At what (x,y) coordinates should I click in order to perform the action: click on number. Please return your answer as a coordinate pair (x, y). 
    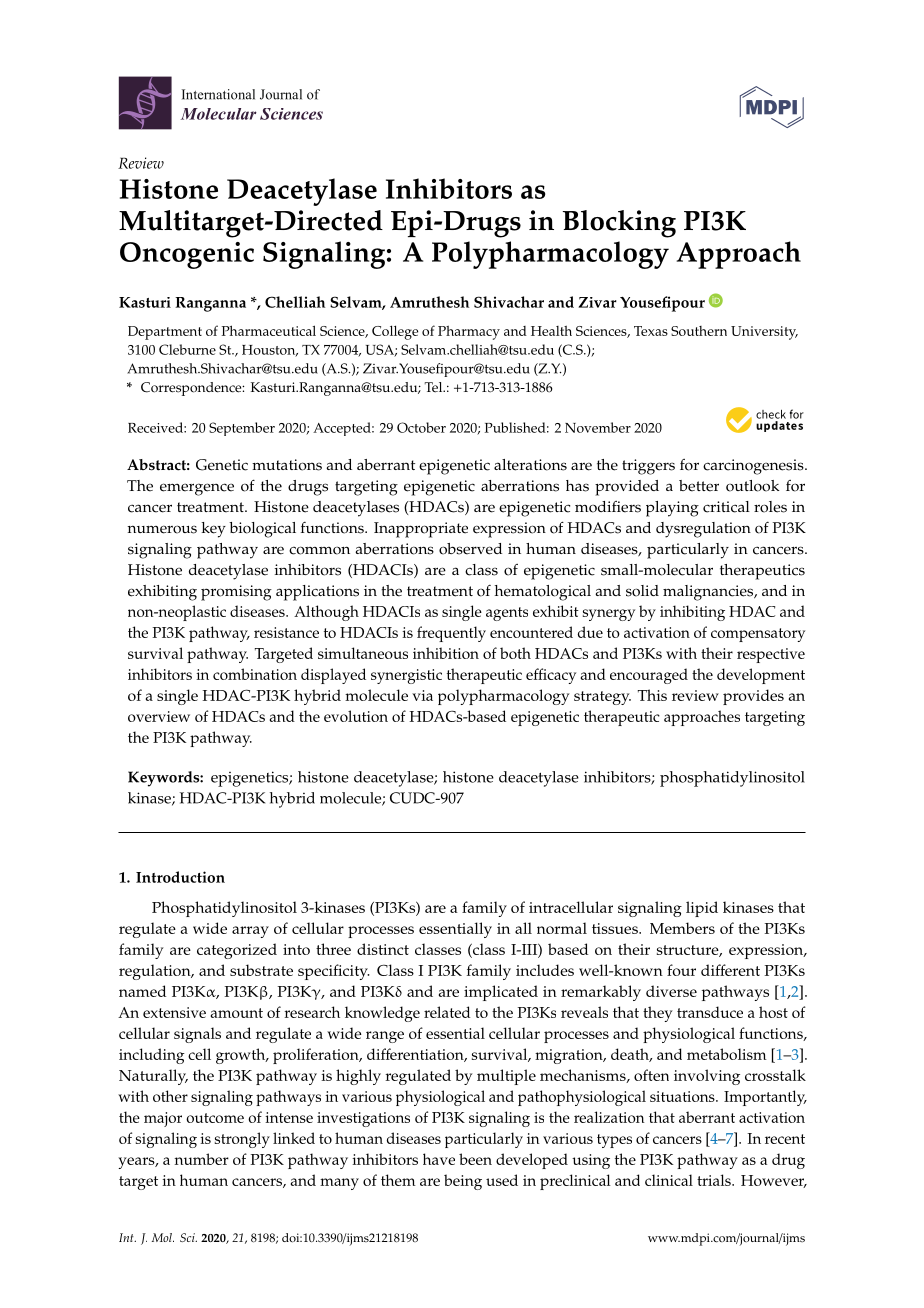
    Looking at the image, I should click on (201, 1159).
